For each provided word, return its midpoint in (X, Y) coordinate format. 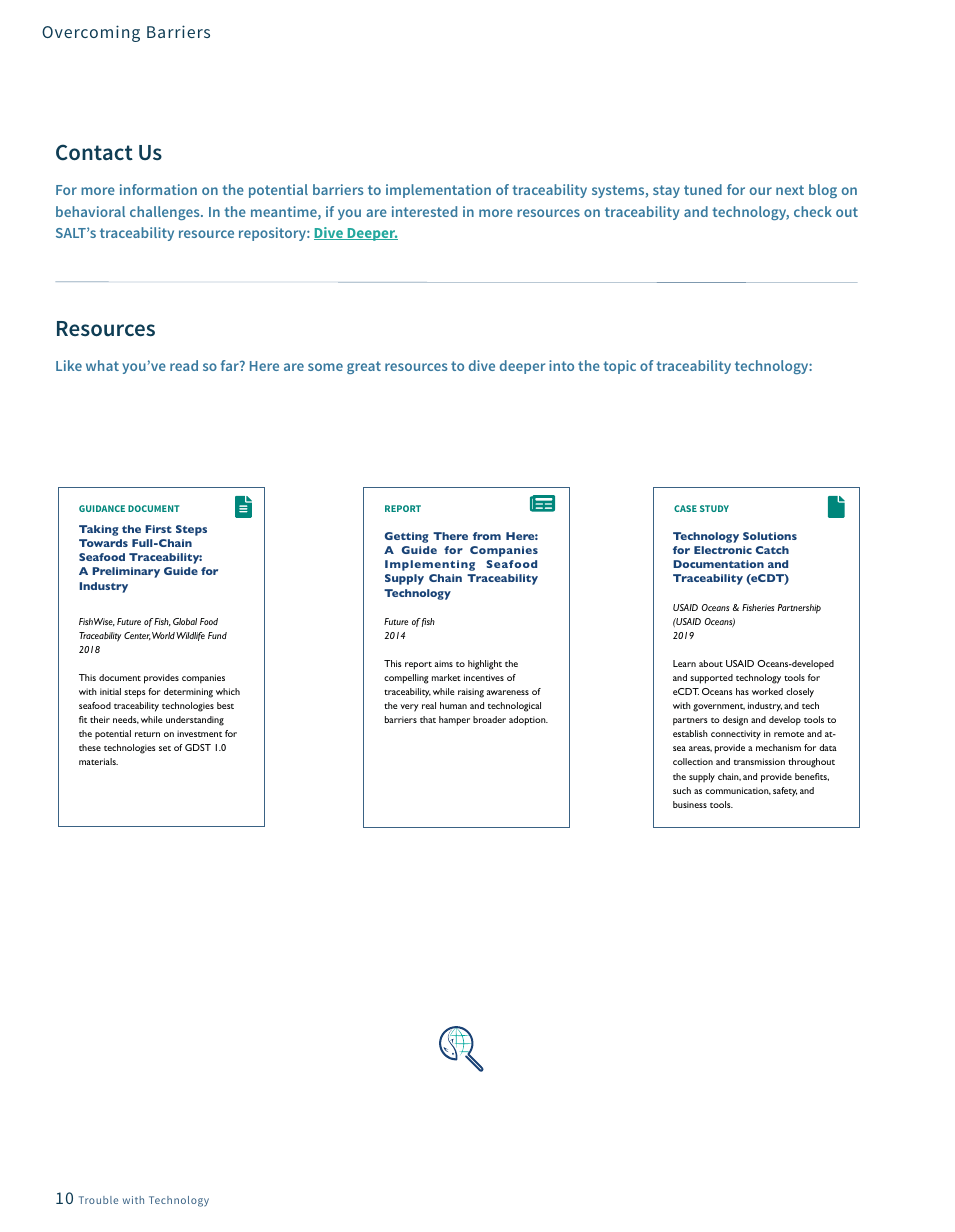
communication (738, 791)
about (711, 663)
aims (444, 663)
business (690, 804)
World (163, 635)
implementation (438, 191)
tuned (703, 189)
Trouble (98, 1200)
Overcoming (91, 33)
